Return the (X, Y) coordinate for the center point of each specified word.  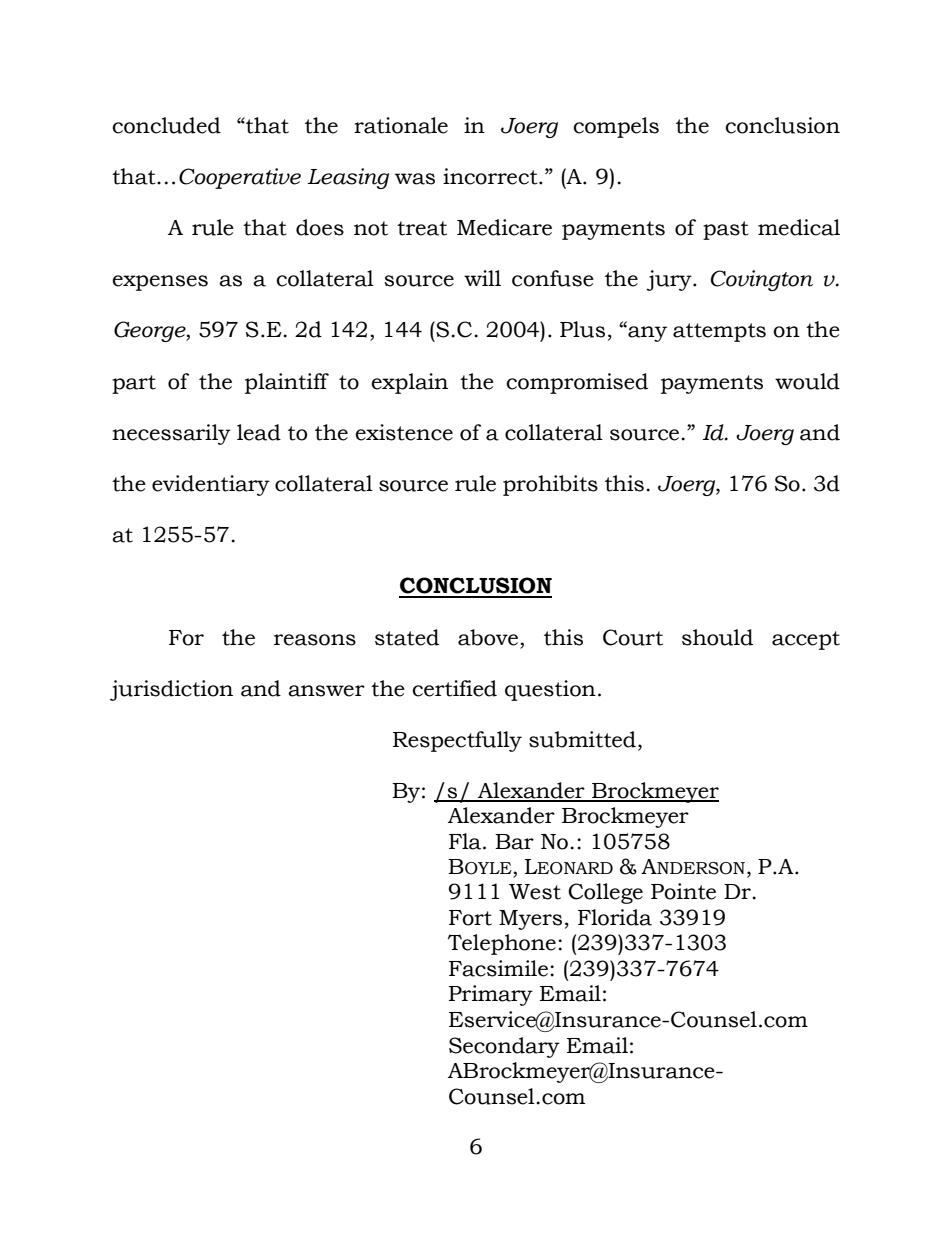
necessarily (171, 434)
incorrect (491, 176)
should (717, 637)
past (726, 230)
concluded (166, 125)
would (807, 381)
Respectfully (457, 741)
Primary (491, 995)
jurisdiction (171, 690)
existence (404, 432)
